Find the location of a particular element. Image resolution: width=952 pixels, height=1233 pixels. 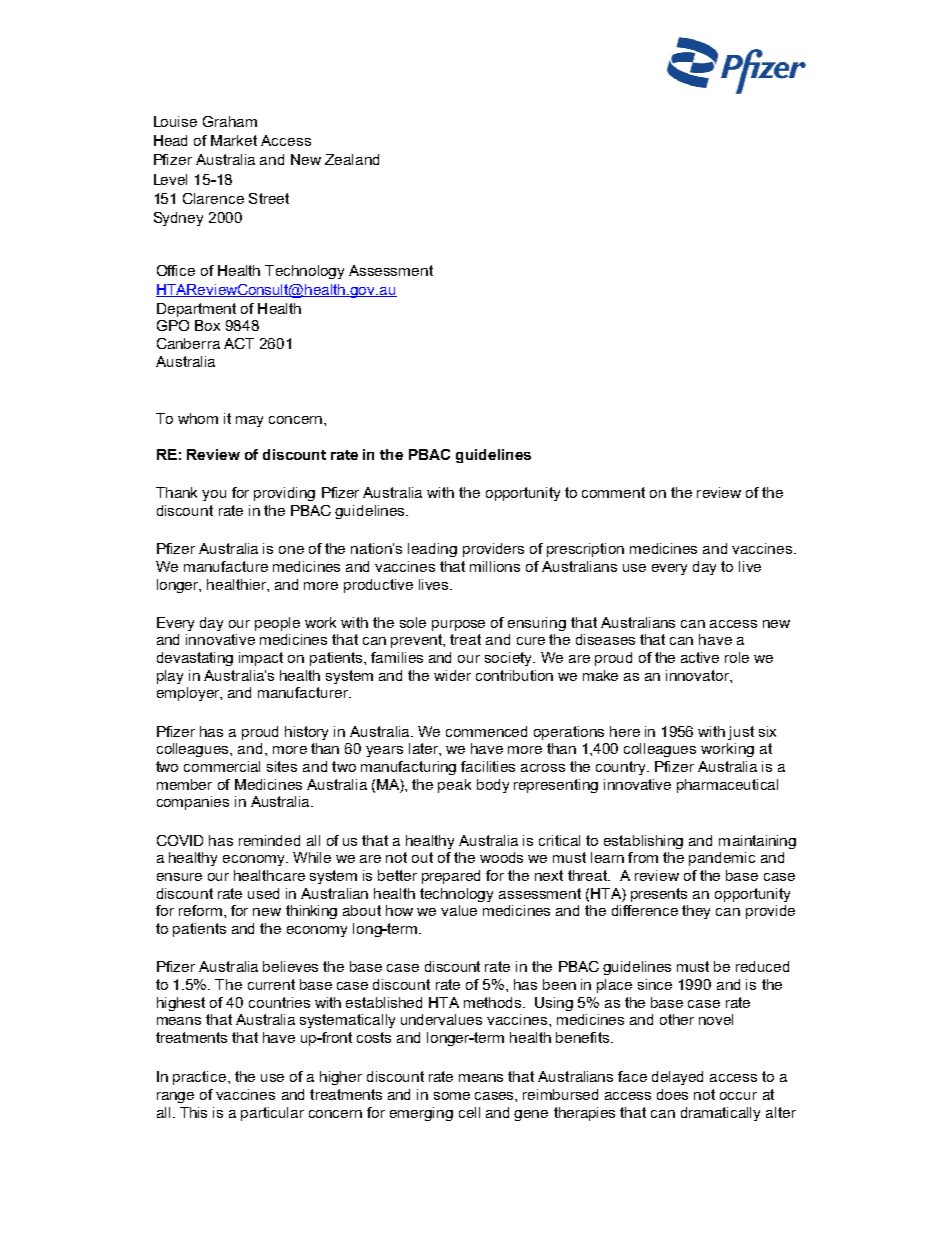

some is located at coordinates (452, 1096).
